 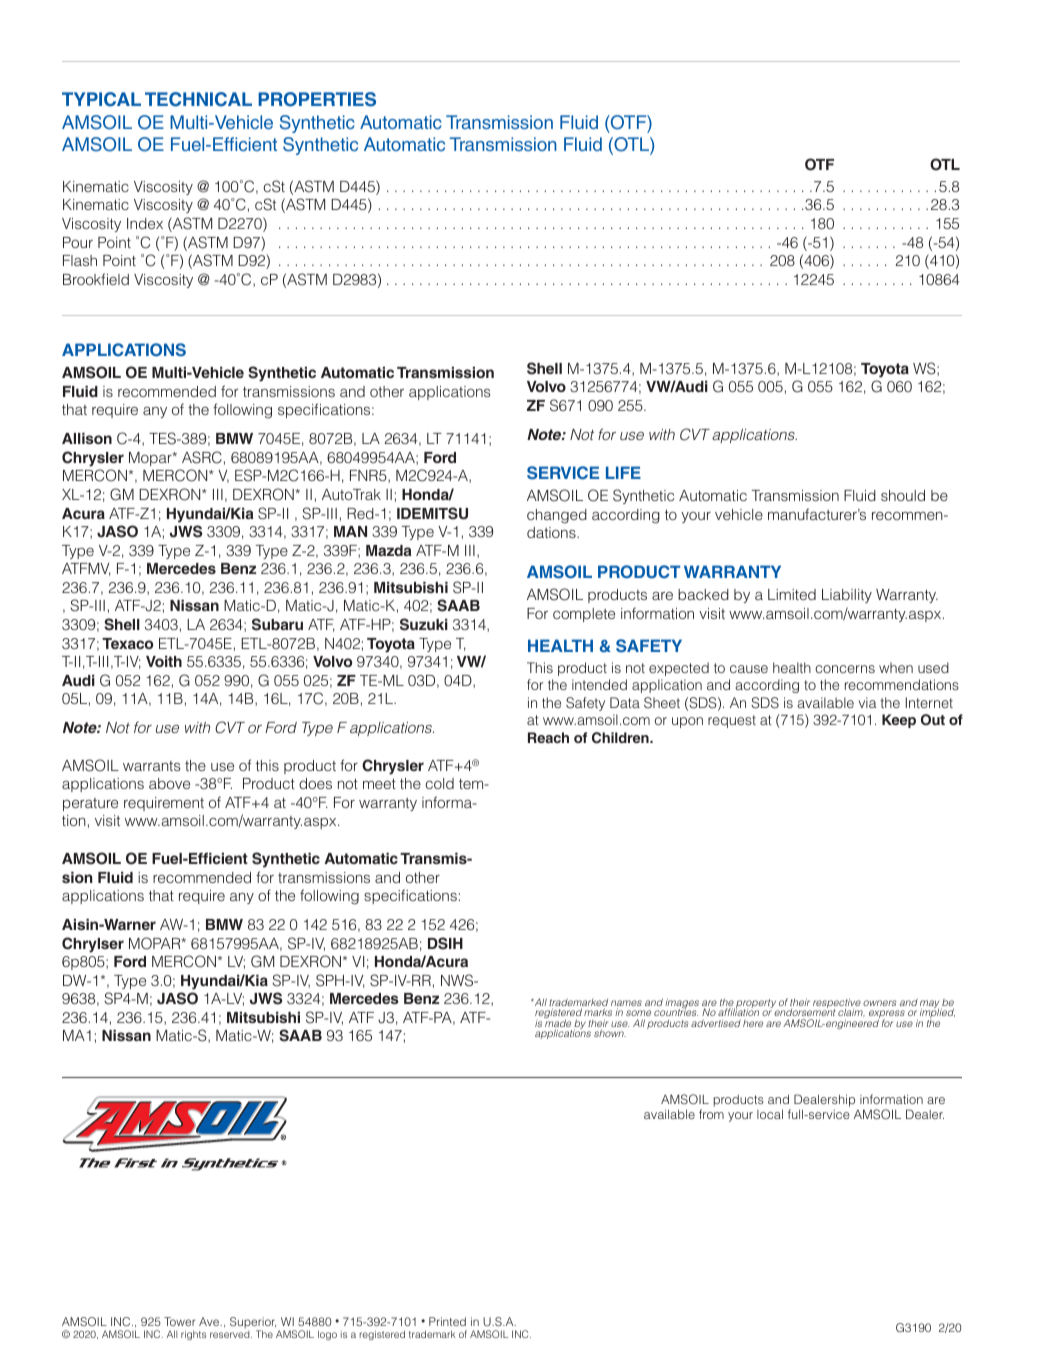 I want to click on respective, so click(x=837, y=1004).
